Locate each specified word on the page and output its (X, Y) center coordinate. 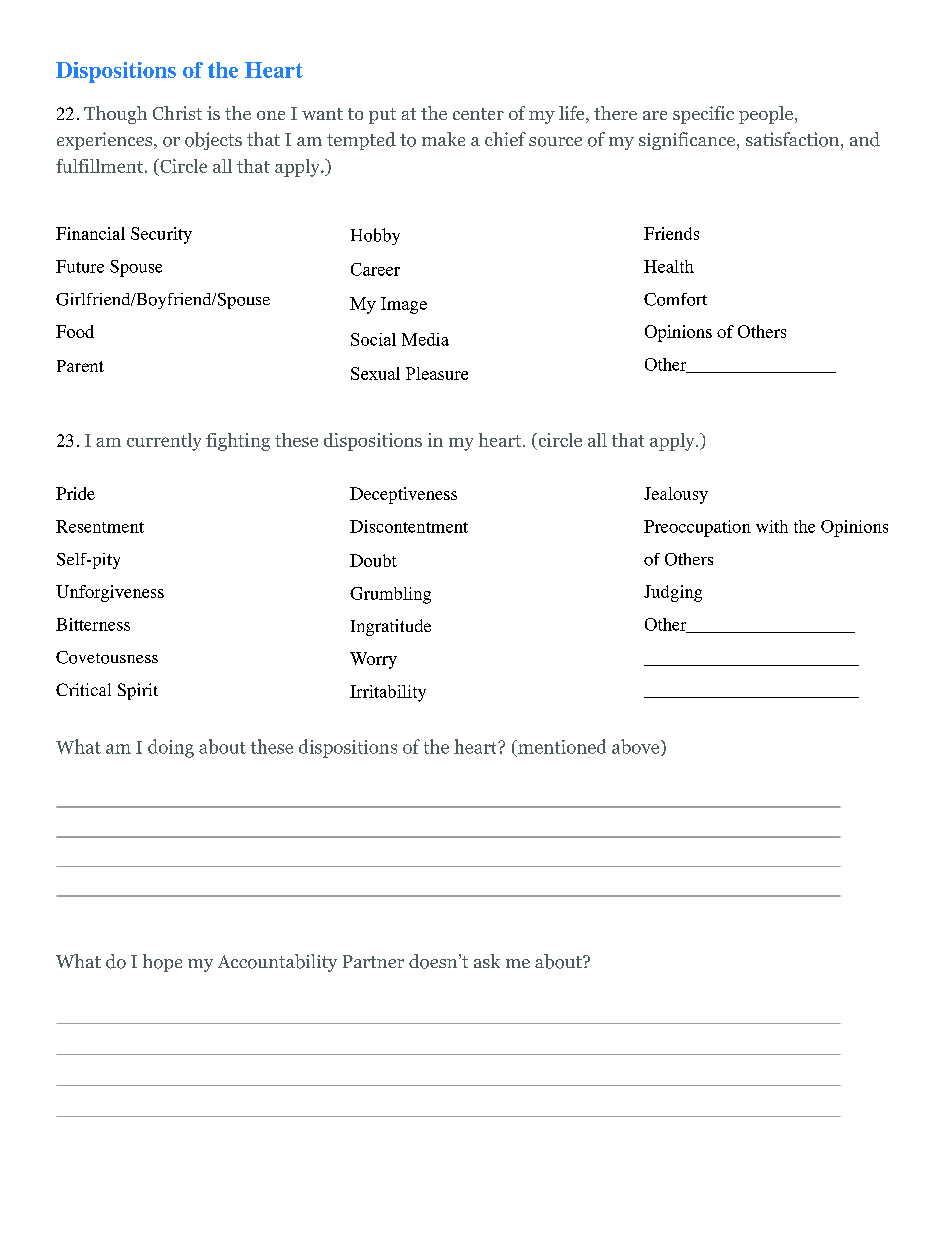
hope (162, 963)
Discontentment (409, 526)
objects (213, 141)
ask (487, 961)
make (443, 139)
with (772, 526)
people (767, 115)
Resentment (100, 526)
